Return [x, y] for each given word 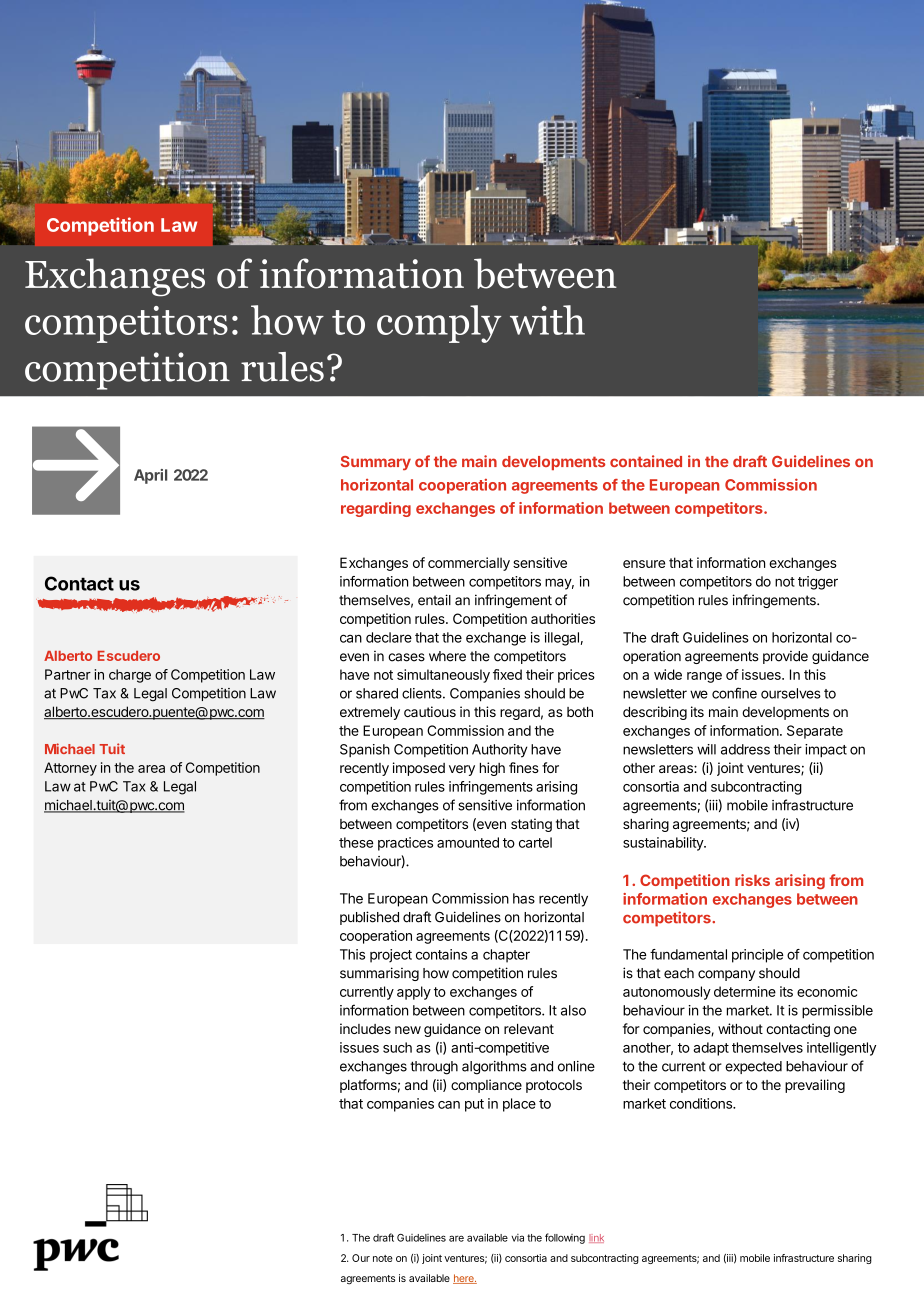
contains [441, 954]
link [596, 1238]
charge [130, 676]
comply [439, 324]
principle [758, 956]
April [150, 476]
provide [785, 657]
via [517, 1238]
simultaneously [443, 676]
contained [646, 461]
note [383, 1258]
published [369, 918]
